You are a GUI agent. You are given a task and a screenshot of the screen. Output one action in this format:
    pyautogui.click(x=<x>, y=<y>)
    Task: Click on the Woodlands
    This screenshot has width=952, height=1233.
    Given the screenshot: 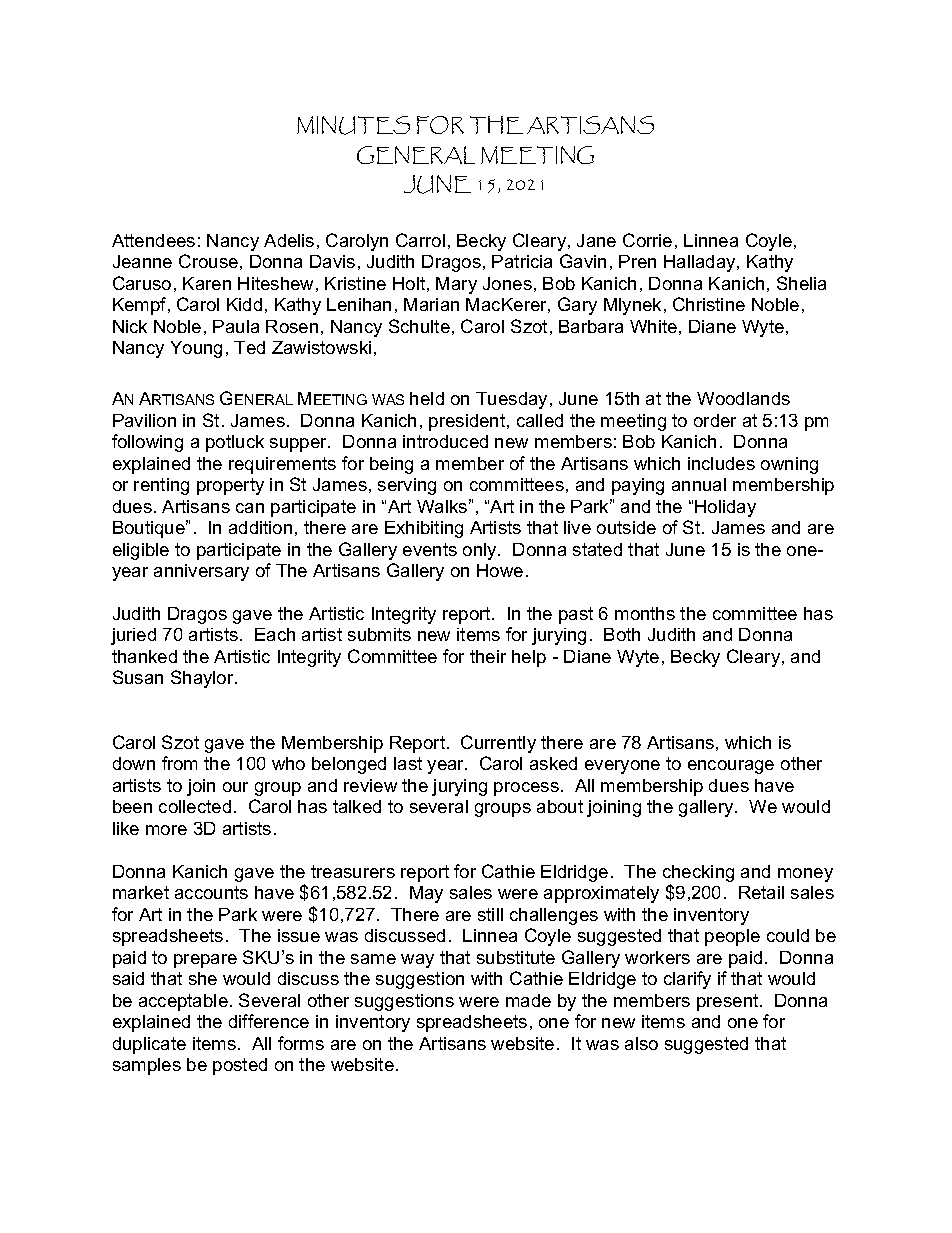 What is the action you would take?
    pyautogui.click(x=743, y=398)
